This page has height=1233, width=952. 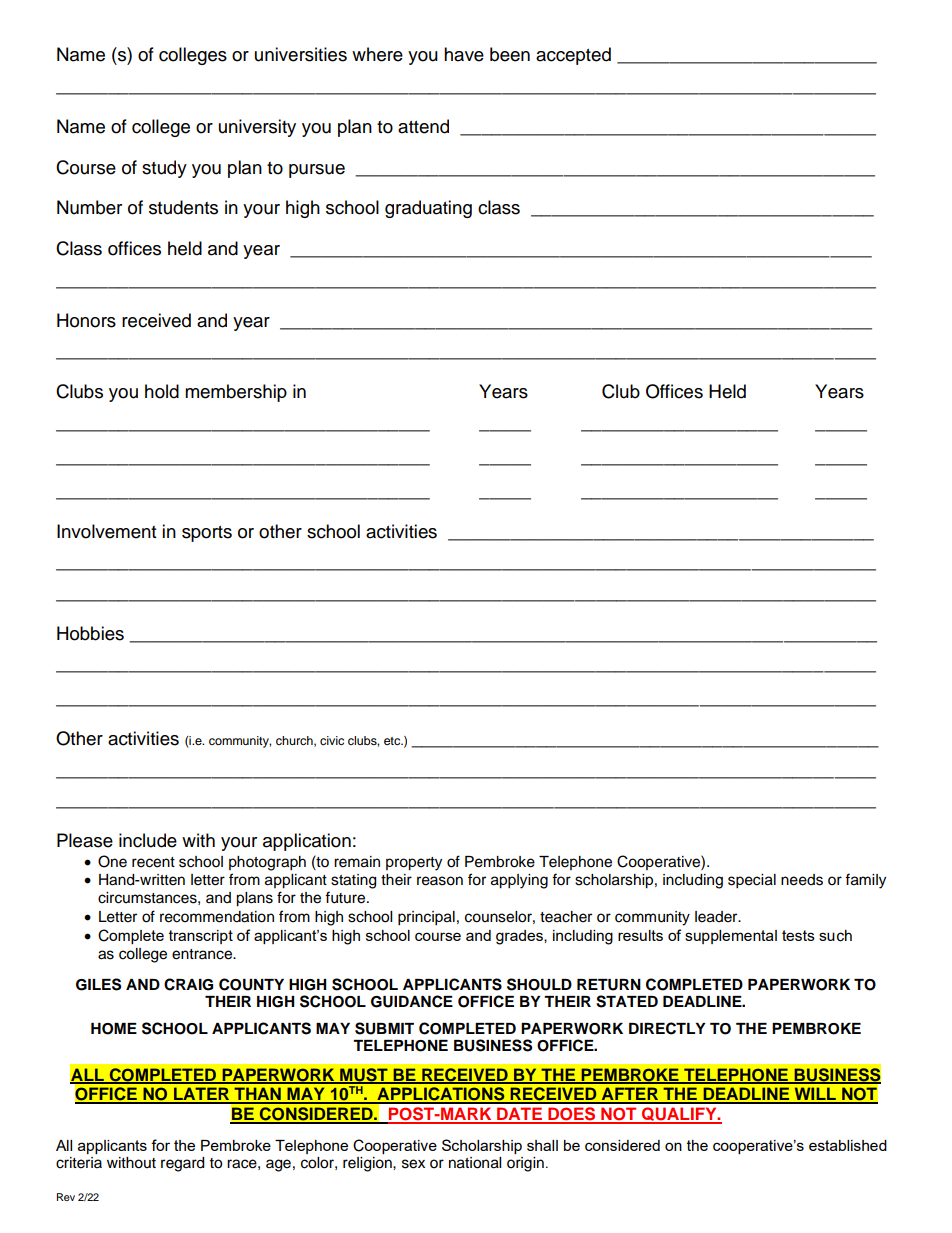 I want to click on regard, so click(x=182, y=1164).
